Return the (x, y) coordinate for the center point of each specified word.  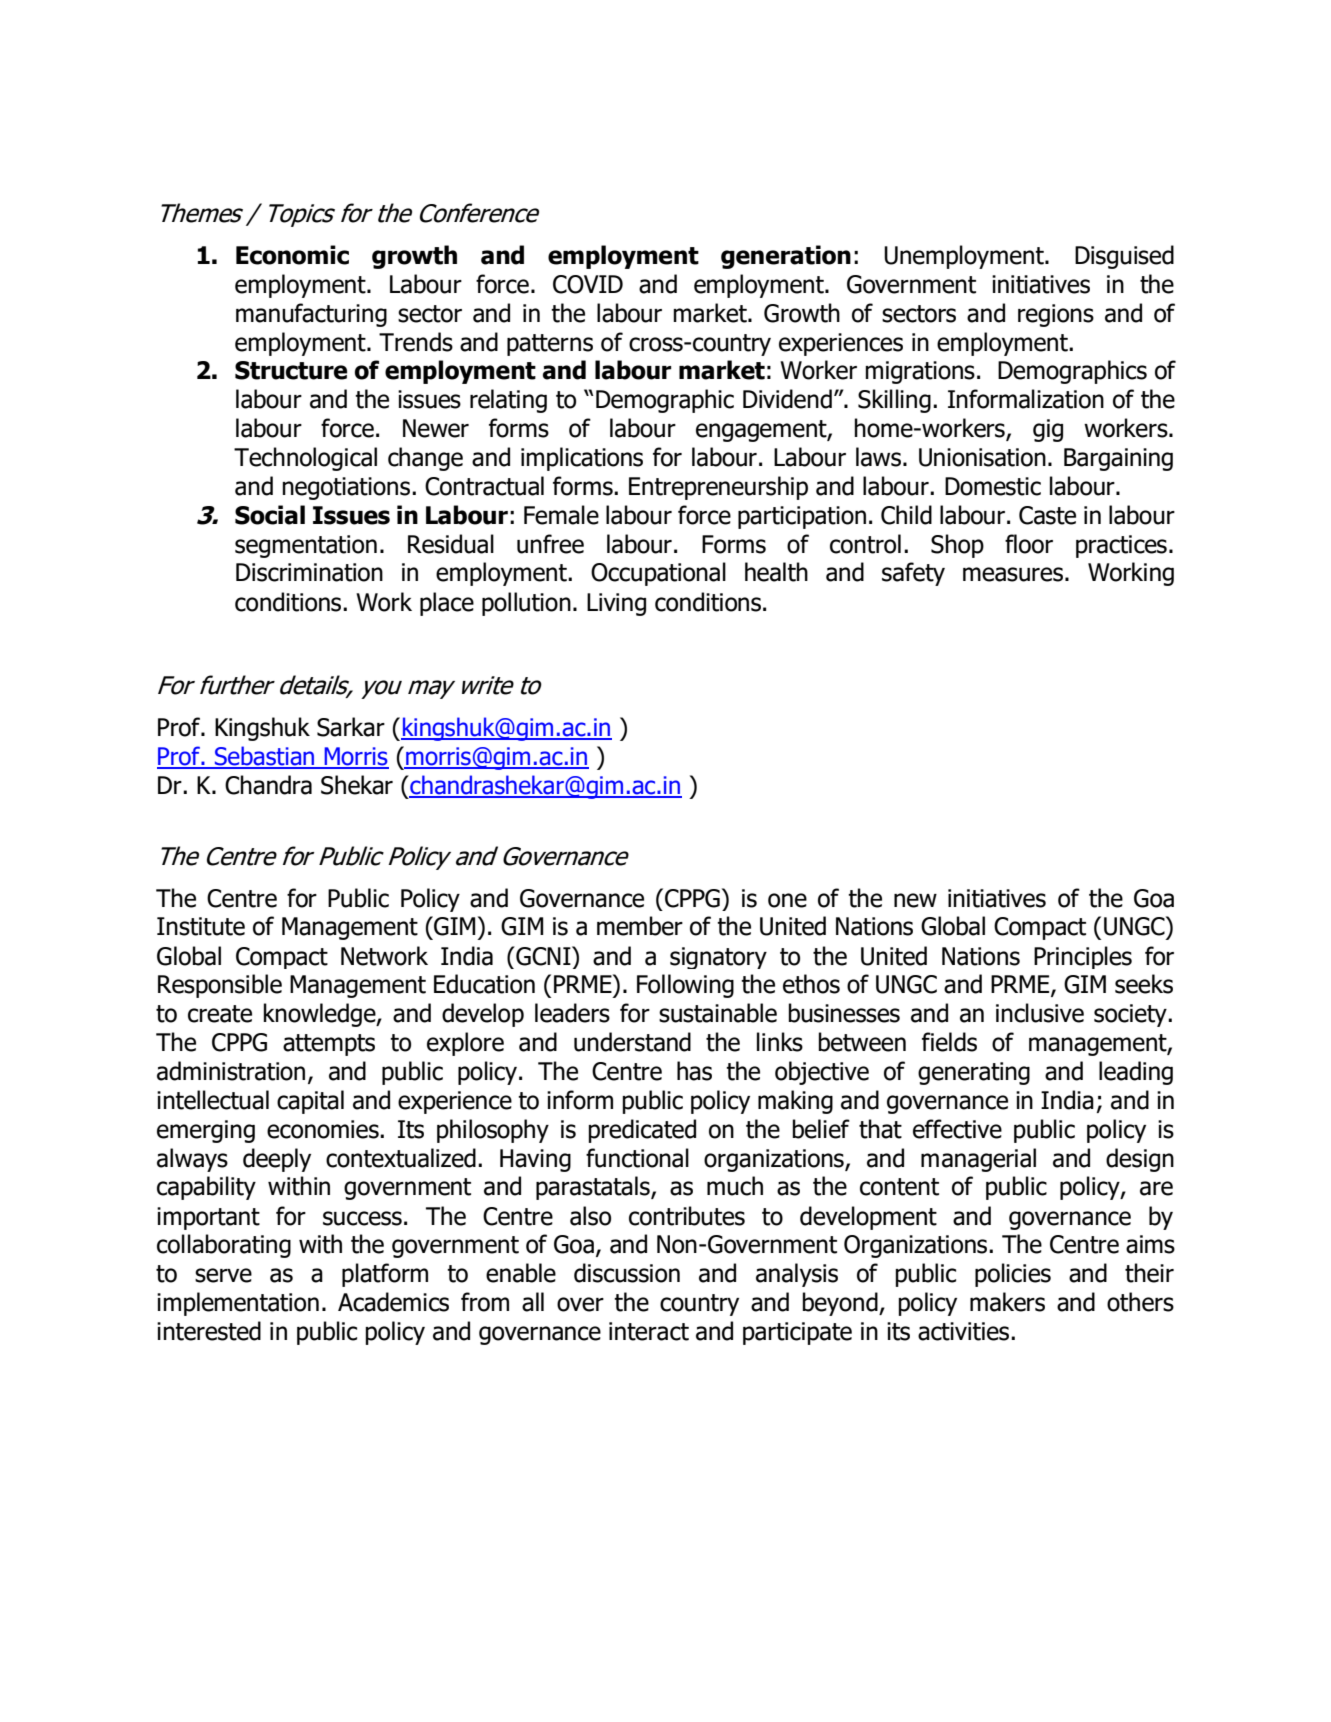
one (787, 900)
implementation (238, 1304)
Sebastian (264, 757)
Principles (1083, 957)
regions (1056, 315)
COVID (588, 284)
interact (649, 1331)
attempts (329, 1045)
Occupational (658, 574)
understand (632, 1042)
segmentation (306, 546)
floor (1029, 544)
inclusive (1040, 1013)
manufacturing (311, 315)
